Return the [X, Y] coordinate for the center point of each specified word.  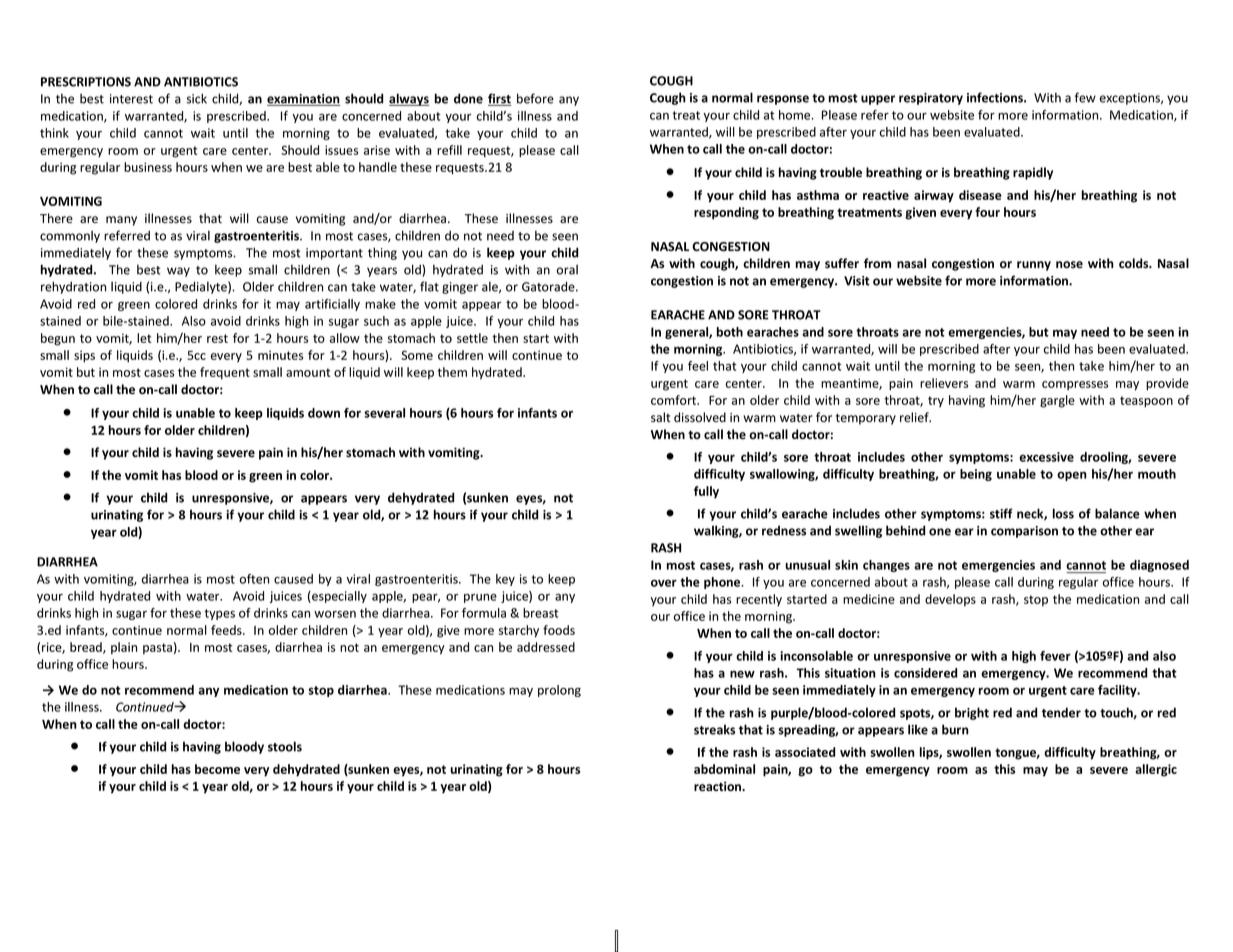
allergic [1156, 770]
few [1085, 97]
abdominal [724, 769]
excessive [1046, 457]
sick [197, 98]
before [535, 98]
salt [661, 417]
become [217, 769]
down [324, 413]
